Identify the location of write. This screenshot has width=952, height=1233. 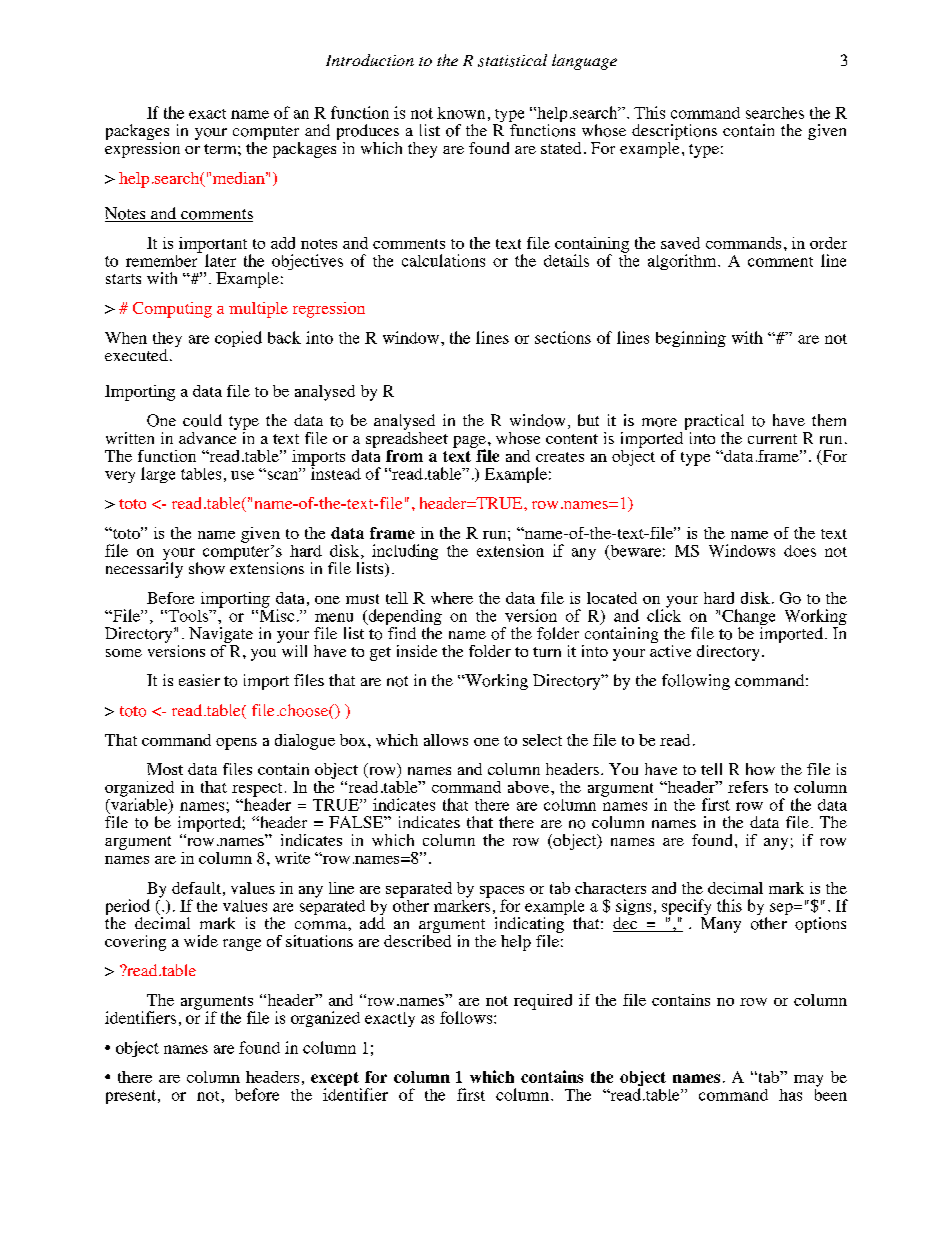
(292, 858).
